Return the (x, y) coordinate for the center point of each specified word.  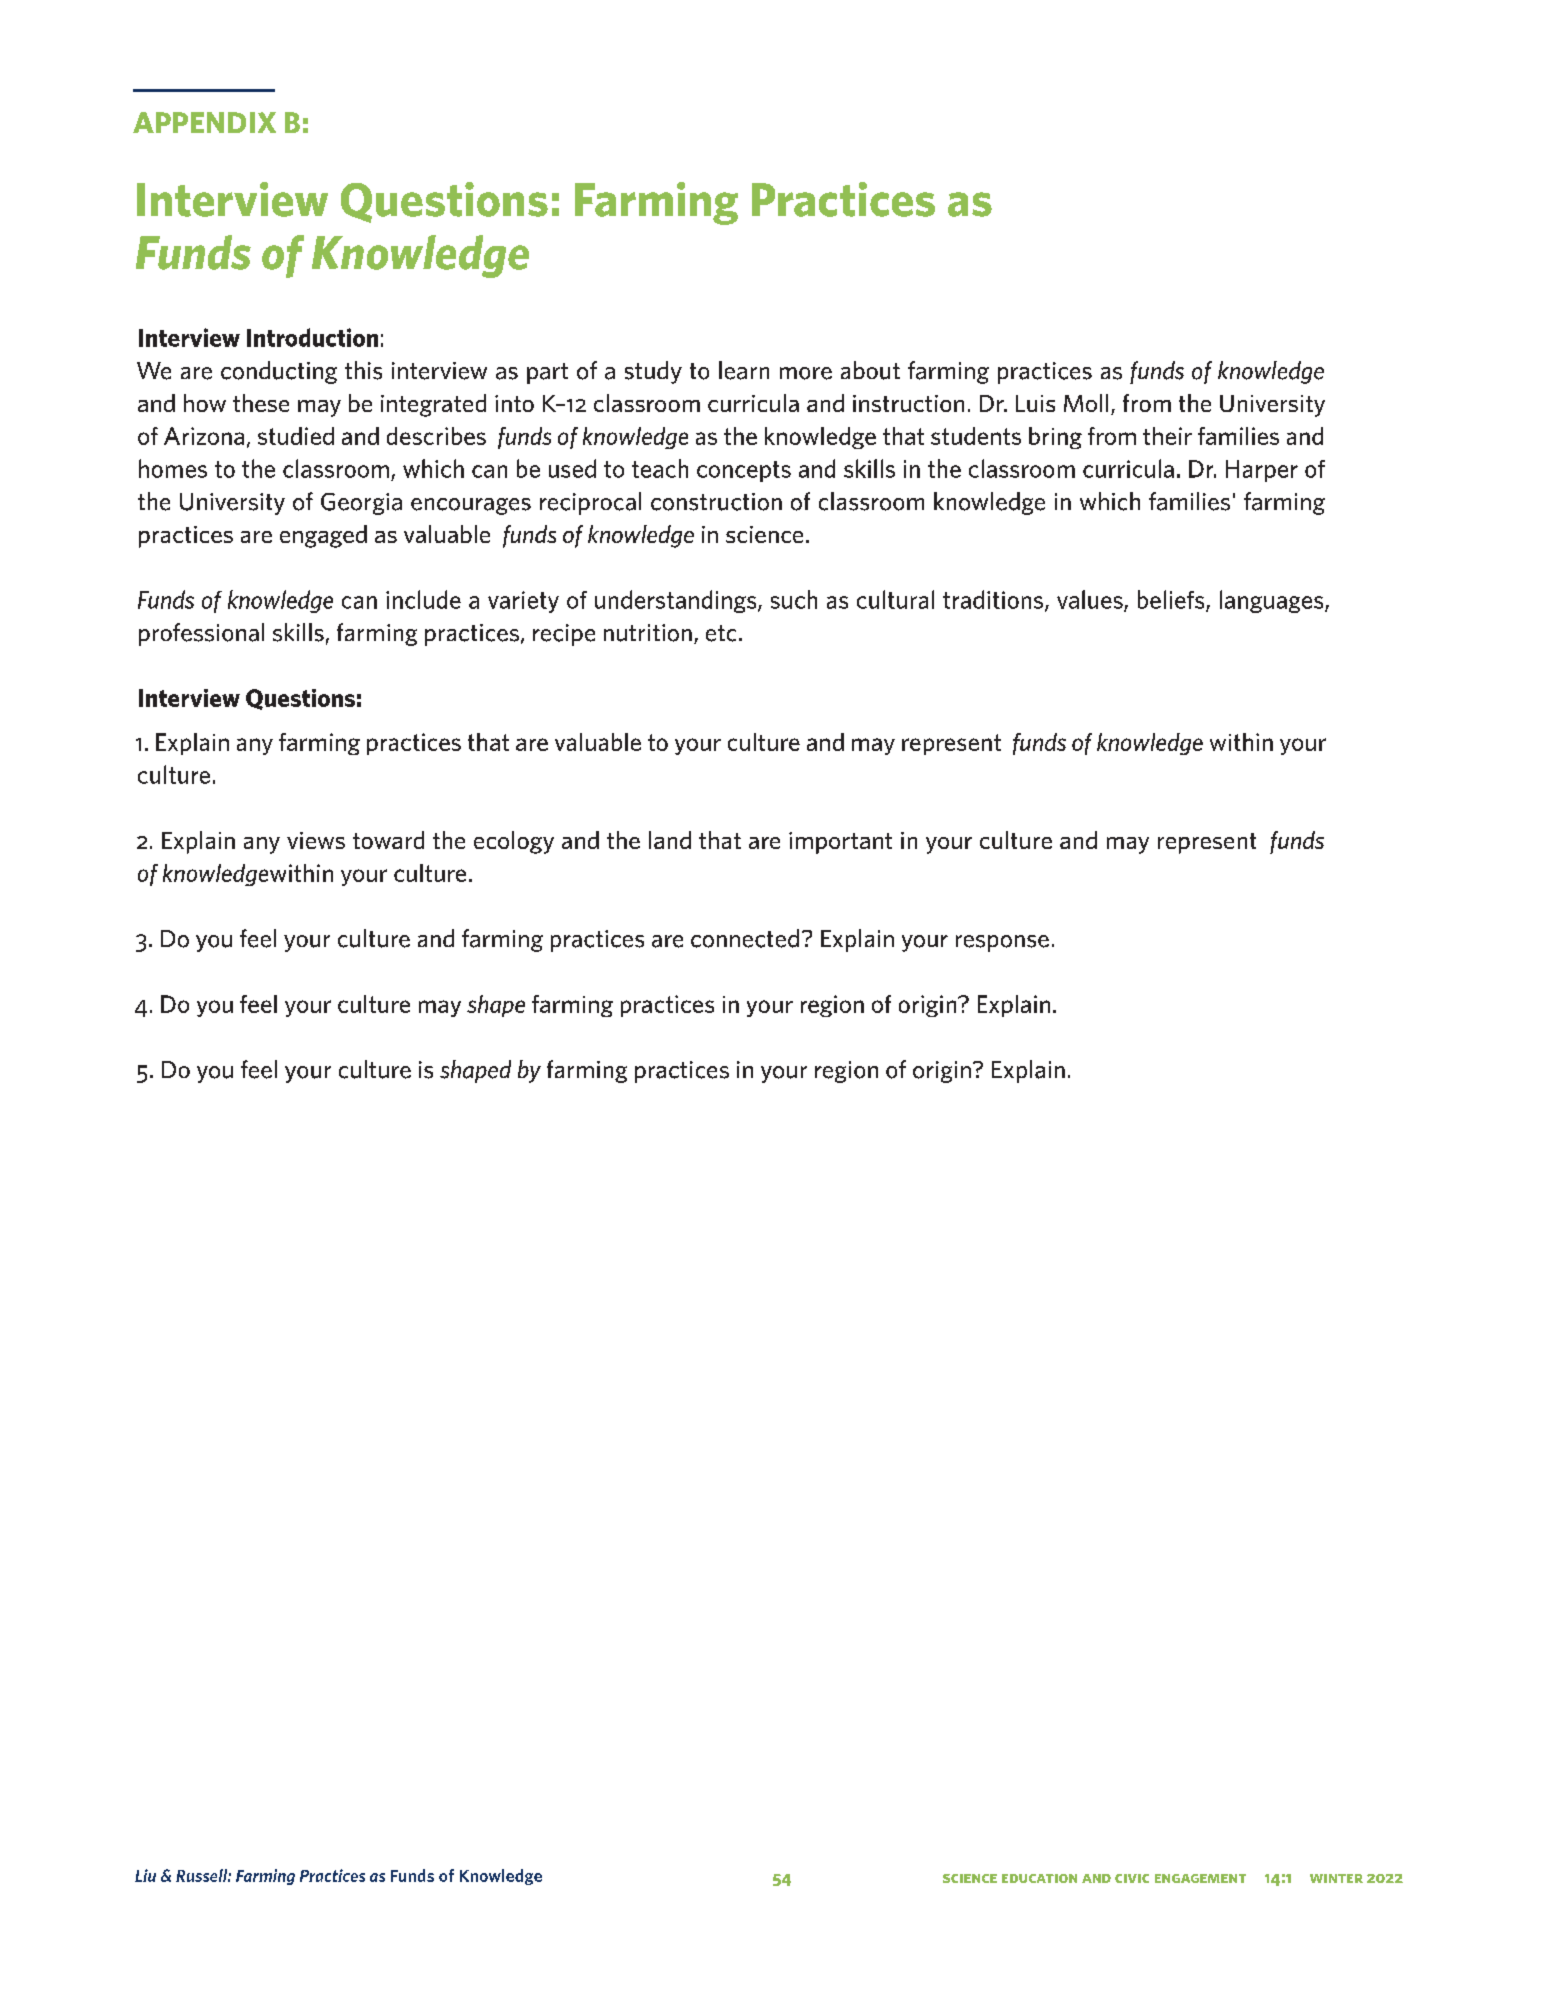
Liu (145, 1875)
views (316, 840)
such (794, 599)
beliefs (1172, 600)
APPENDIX (204, 122)
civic (1132, 1878)
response (1002, 943)
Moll (1086, 403)
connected (745, 938)
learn (744, 370)
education (1039, 1878)
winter (1336, 1878)
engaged (323, 536)
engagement (1200, 1878)
